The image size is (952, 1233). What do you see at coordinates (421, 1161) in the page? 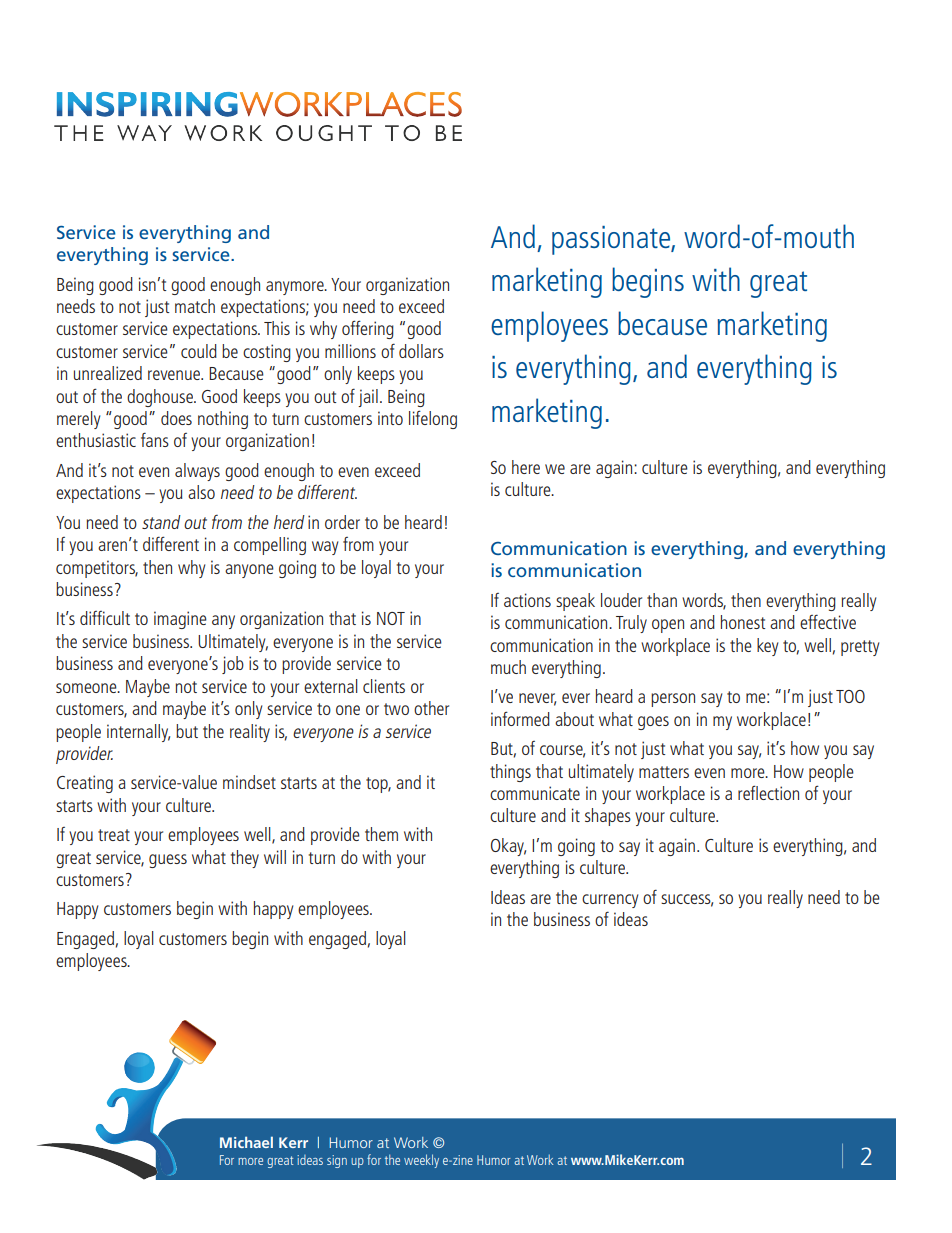
I see `weekly` at bounding box center [421, 1161].
